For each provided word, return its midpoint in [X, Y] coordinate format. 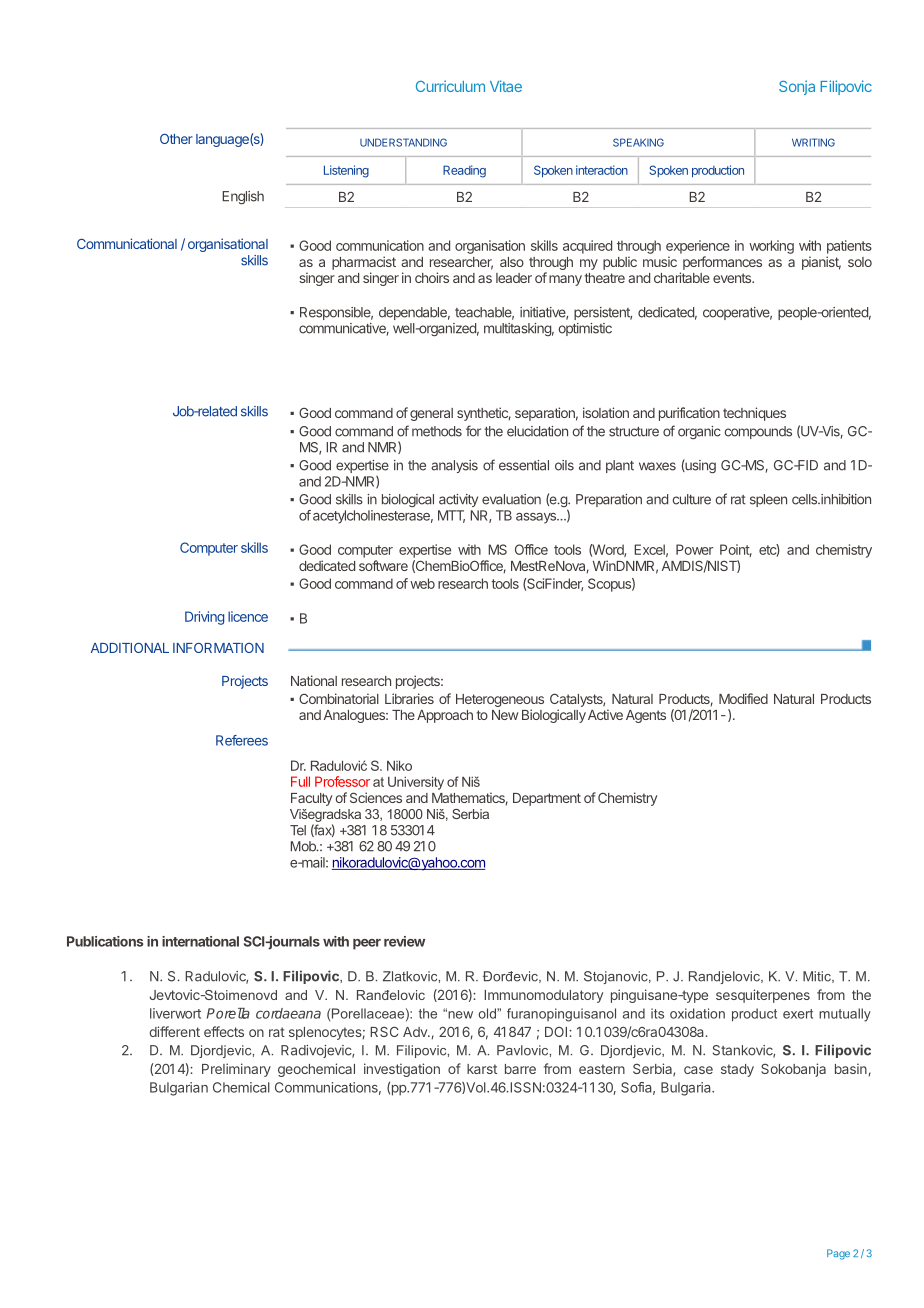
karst [482, 1069]
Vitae [506, 86]
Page [838, 1254]
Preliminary [236, 1070]
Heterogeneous [500, 700]
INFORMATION [218, 648]
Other [176, 139]
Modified [743, 698]
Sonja [797, 87]
